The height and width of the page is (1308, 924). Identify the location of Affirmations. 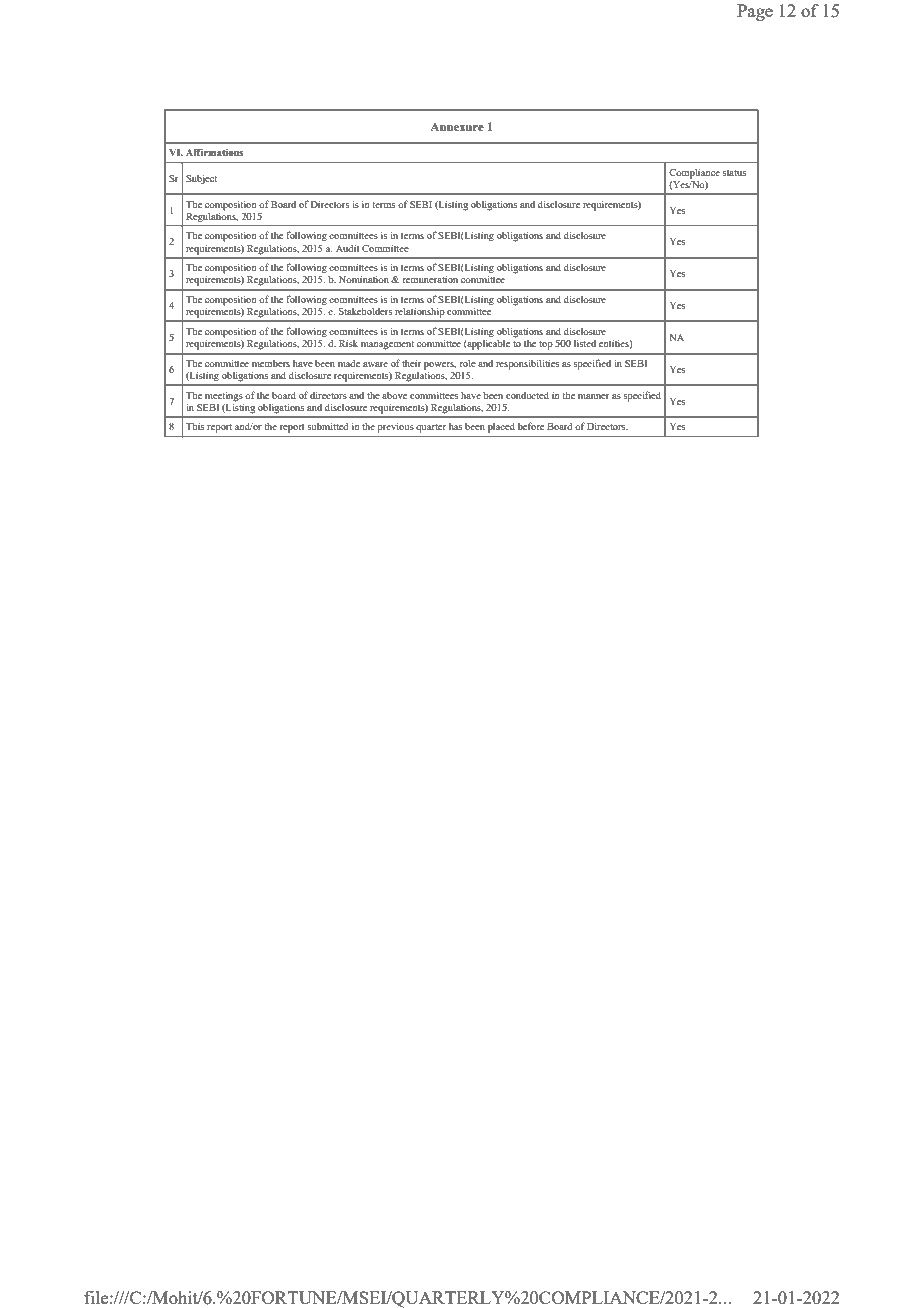
(214, 152).
